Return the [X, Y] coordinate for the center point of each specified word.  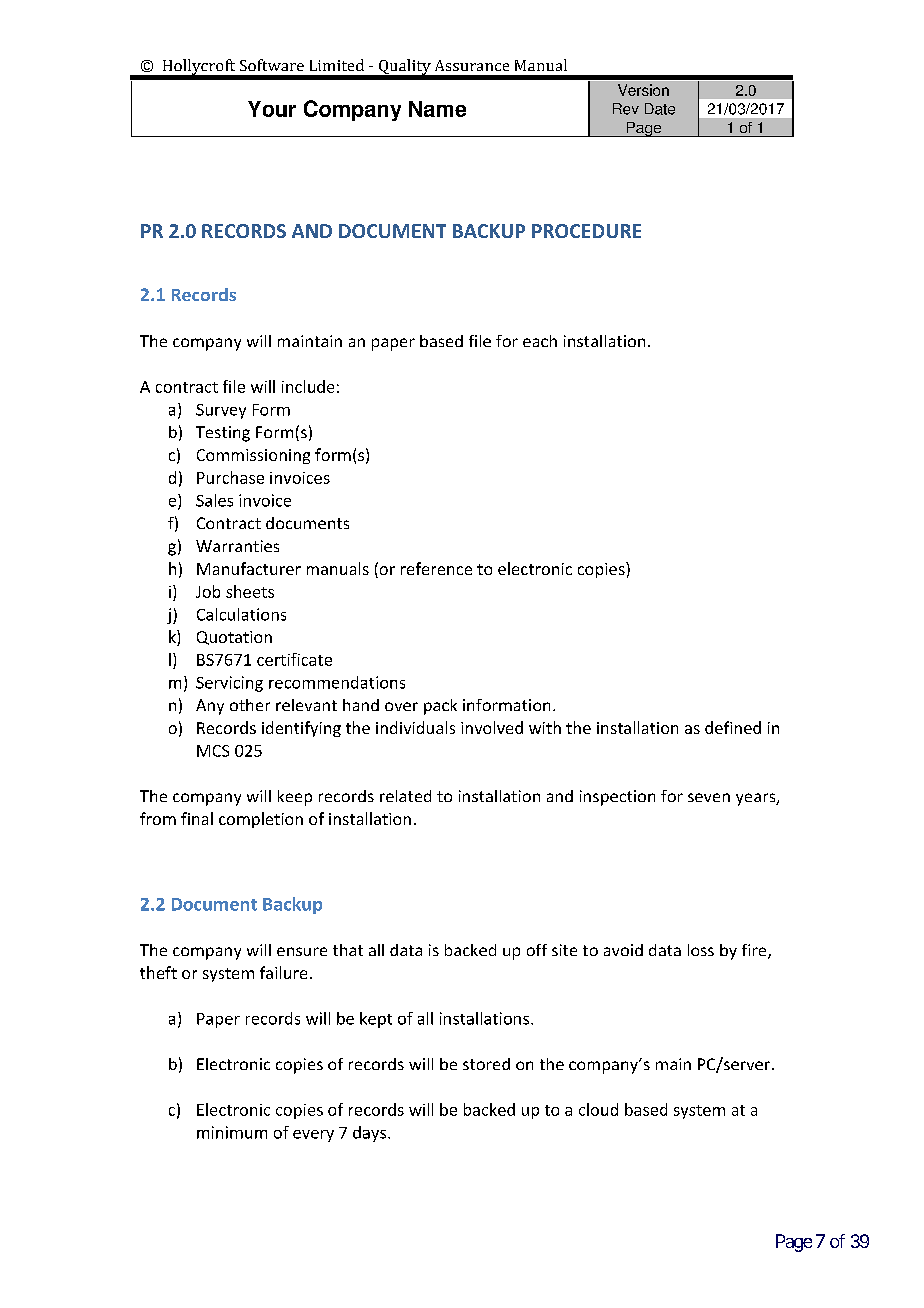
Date [660, 109]
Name [437, 109]
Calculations [241, 614]
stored [486, 1064]
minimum [232, 1132]
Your [272, 109]
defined [733, 727]
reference [436, 568]
